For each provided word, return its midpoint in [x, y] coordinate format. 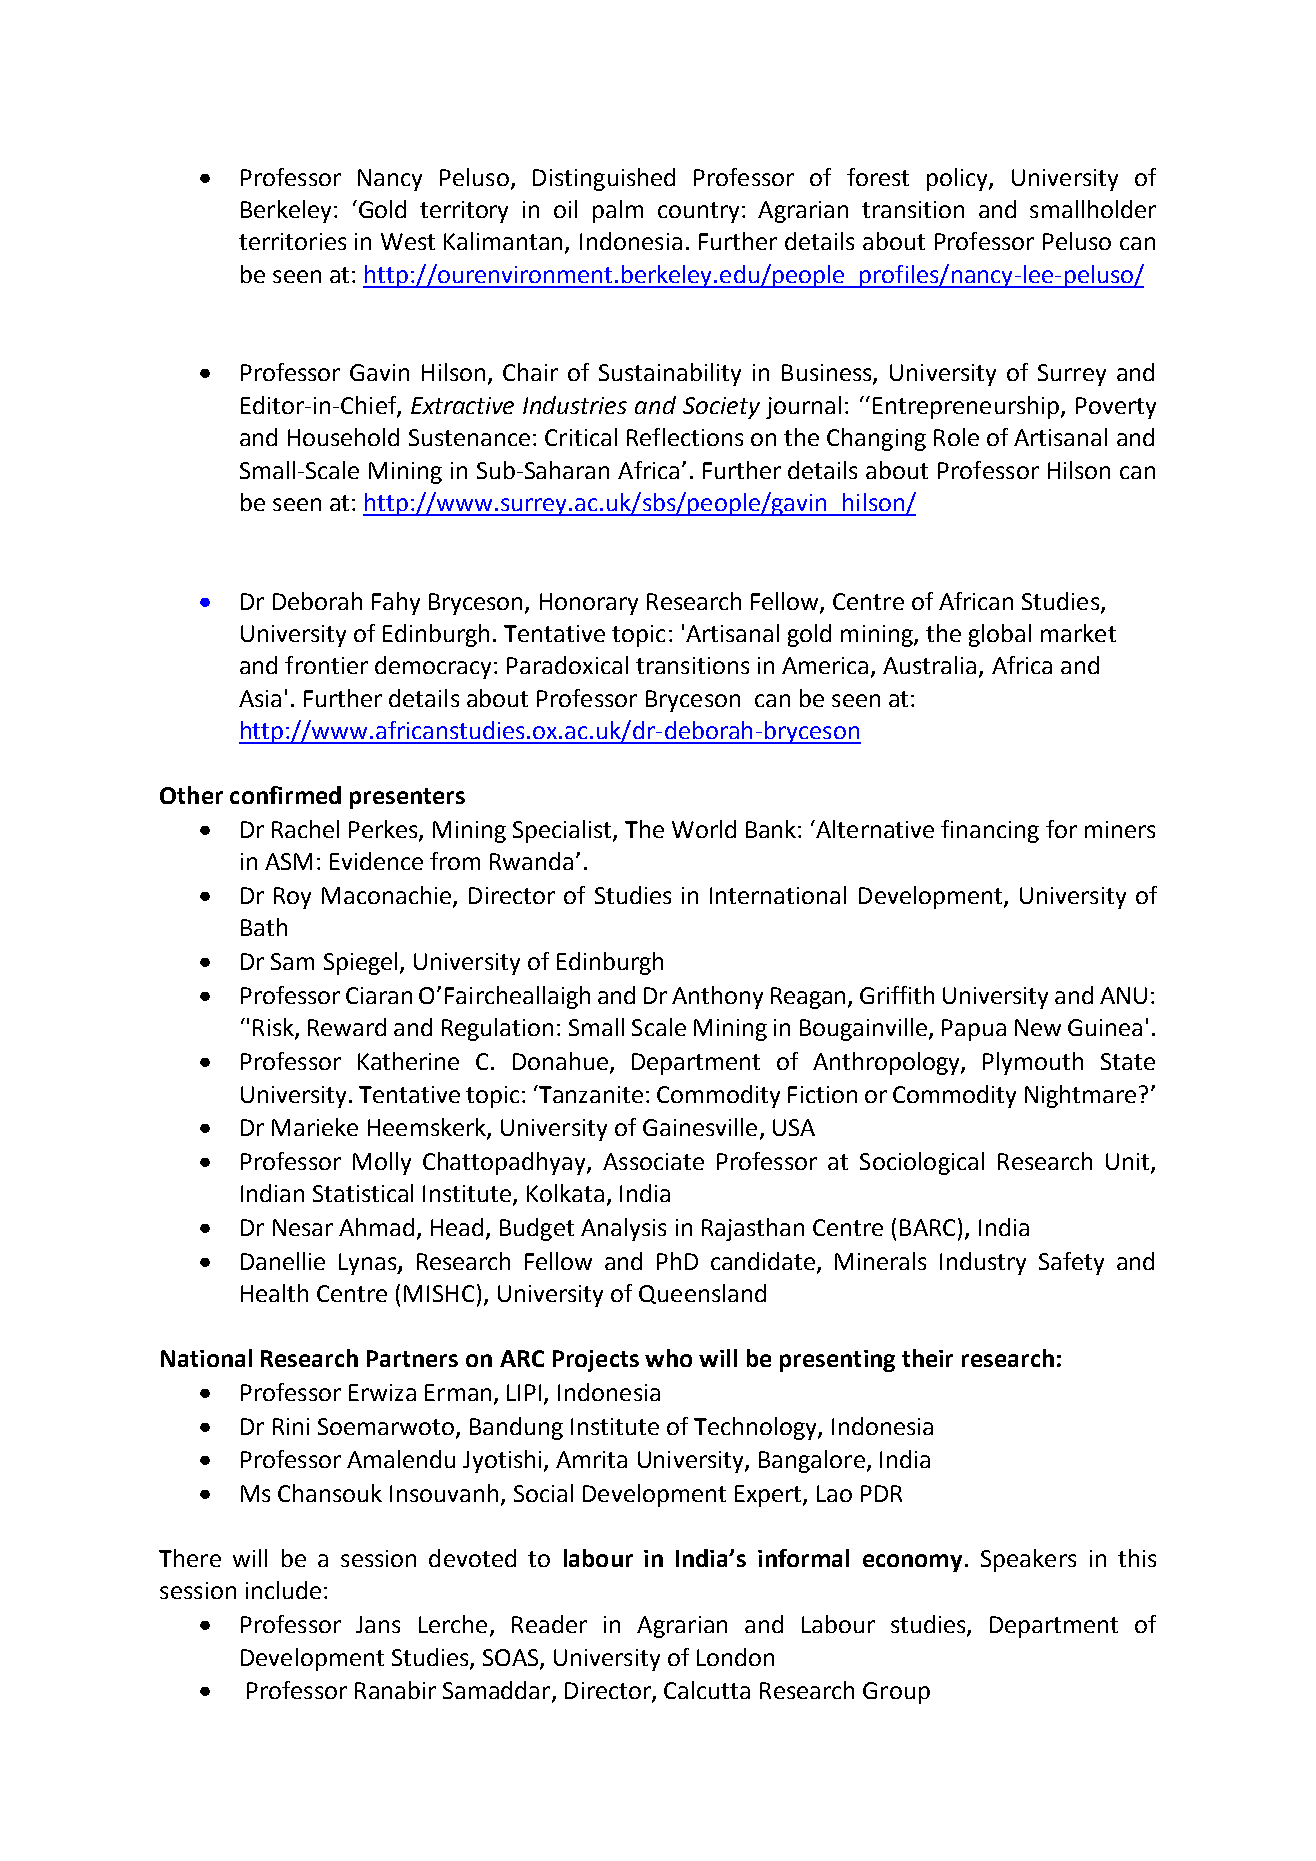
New [1038, 1027]
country [698, 212]
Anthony [717, 997]
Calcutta [707, 1690]
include [283, 1590]
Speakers [1028, 1560]
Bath [264, 927]
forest [878, 177]
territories [292, 241]
